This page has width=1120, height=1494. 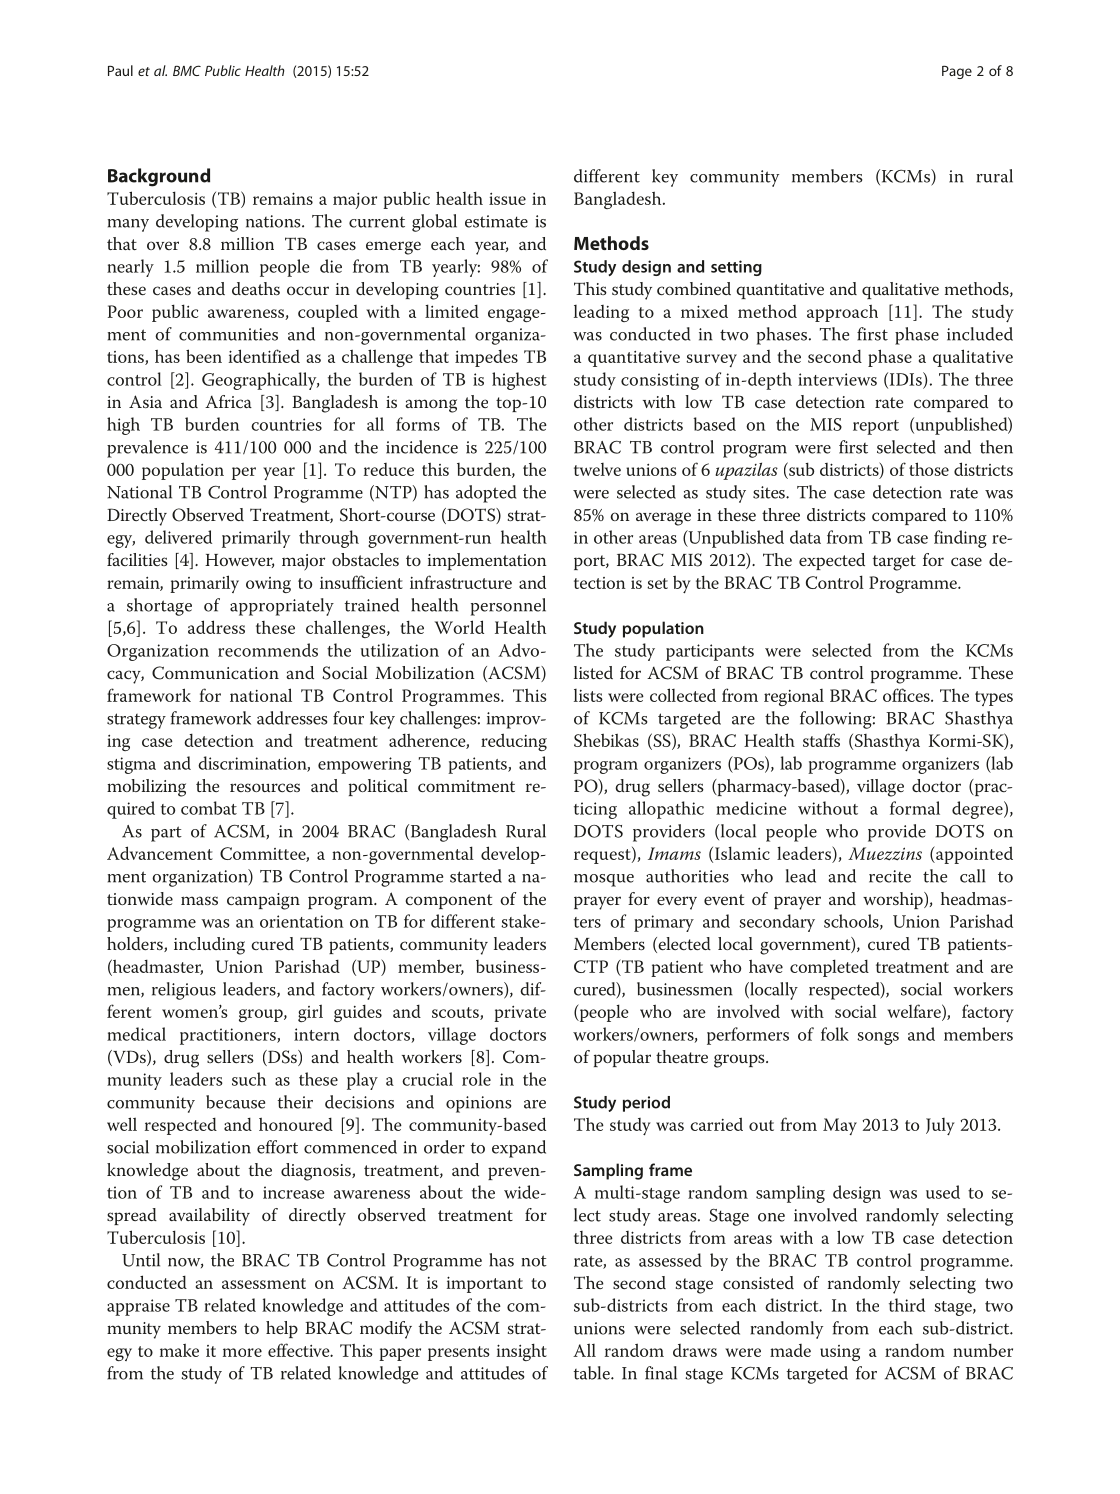 I want to click on more, so click(x=242, y=1352).
